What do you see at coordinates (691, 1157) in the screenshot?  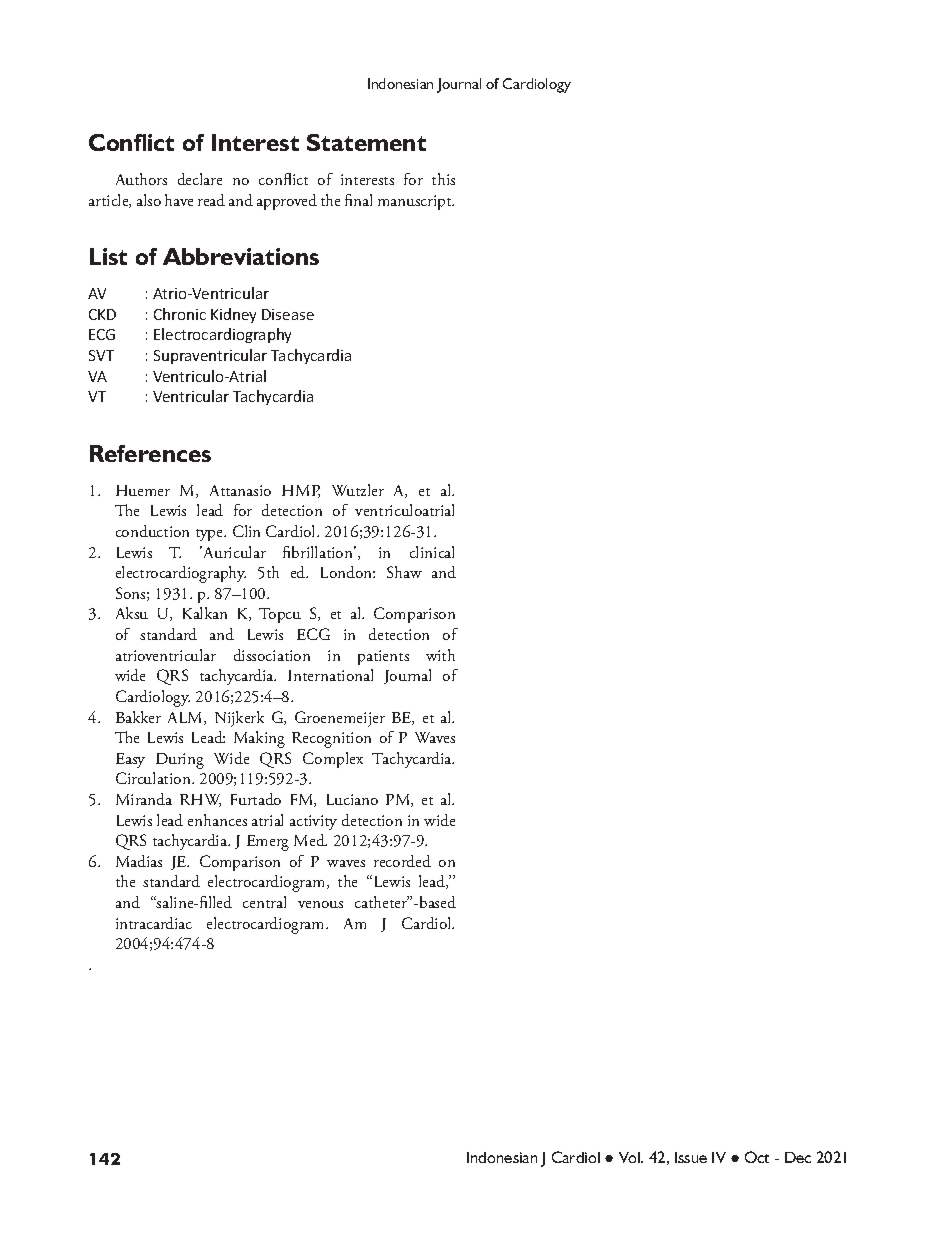 I see `Issue` at bounding box center [691, 1157].
